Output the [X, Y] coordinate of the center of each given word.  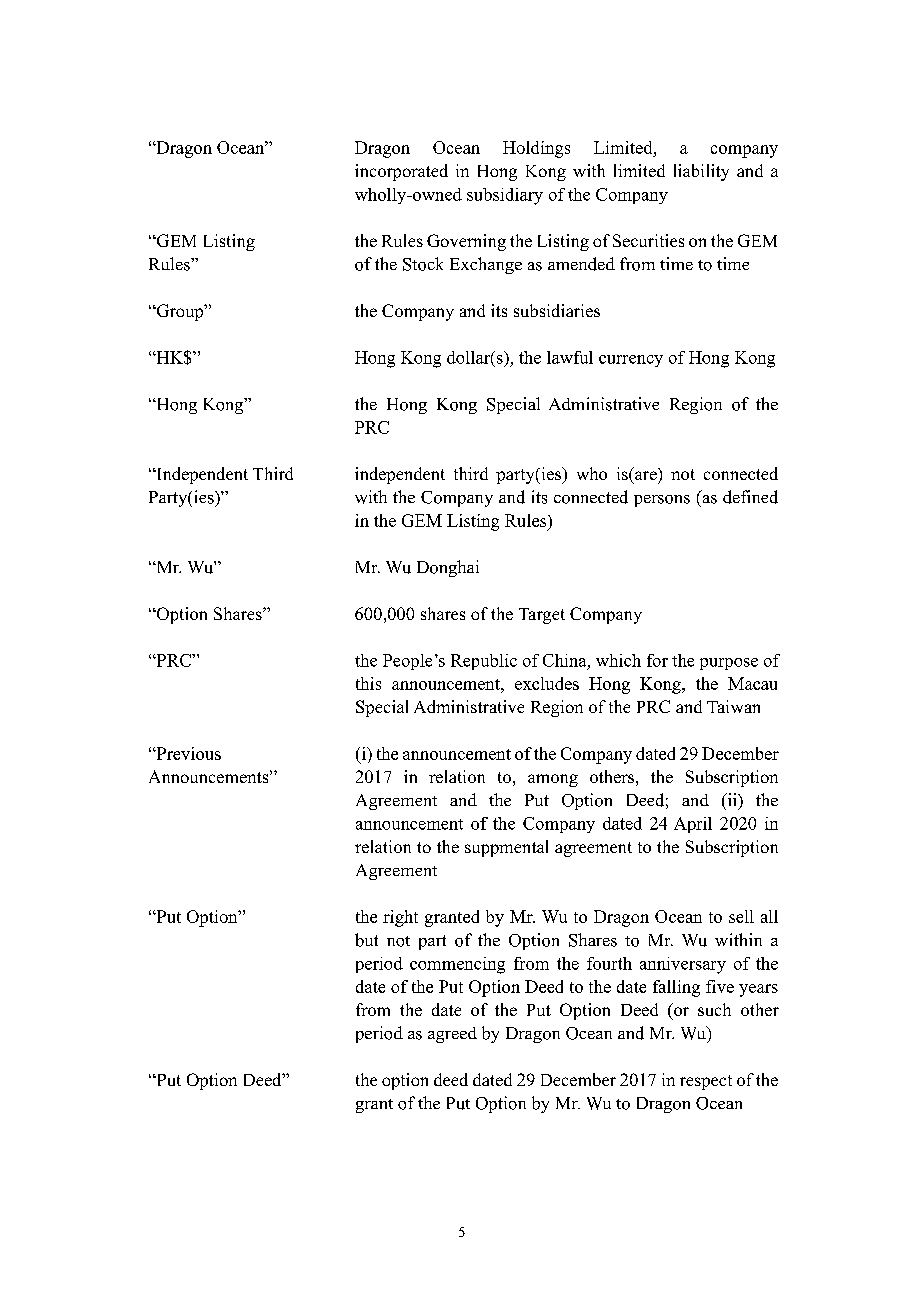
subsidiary [505, 196]
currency [631, 361]
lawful [570, 357]
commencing [457, 965]
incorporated [401, 172]
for [657, 660]
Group [180, 312]
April [693, 825]
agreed [452, 1035]
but [366, 940]
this [368, 683]
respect [706, 1082]
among [553, 780]
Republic [484, 662]
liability [701, 172]
